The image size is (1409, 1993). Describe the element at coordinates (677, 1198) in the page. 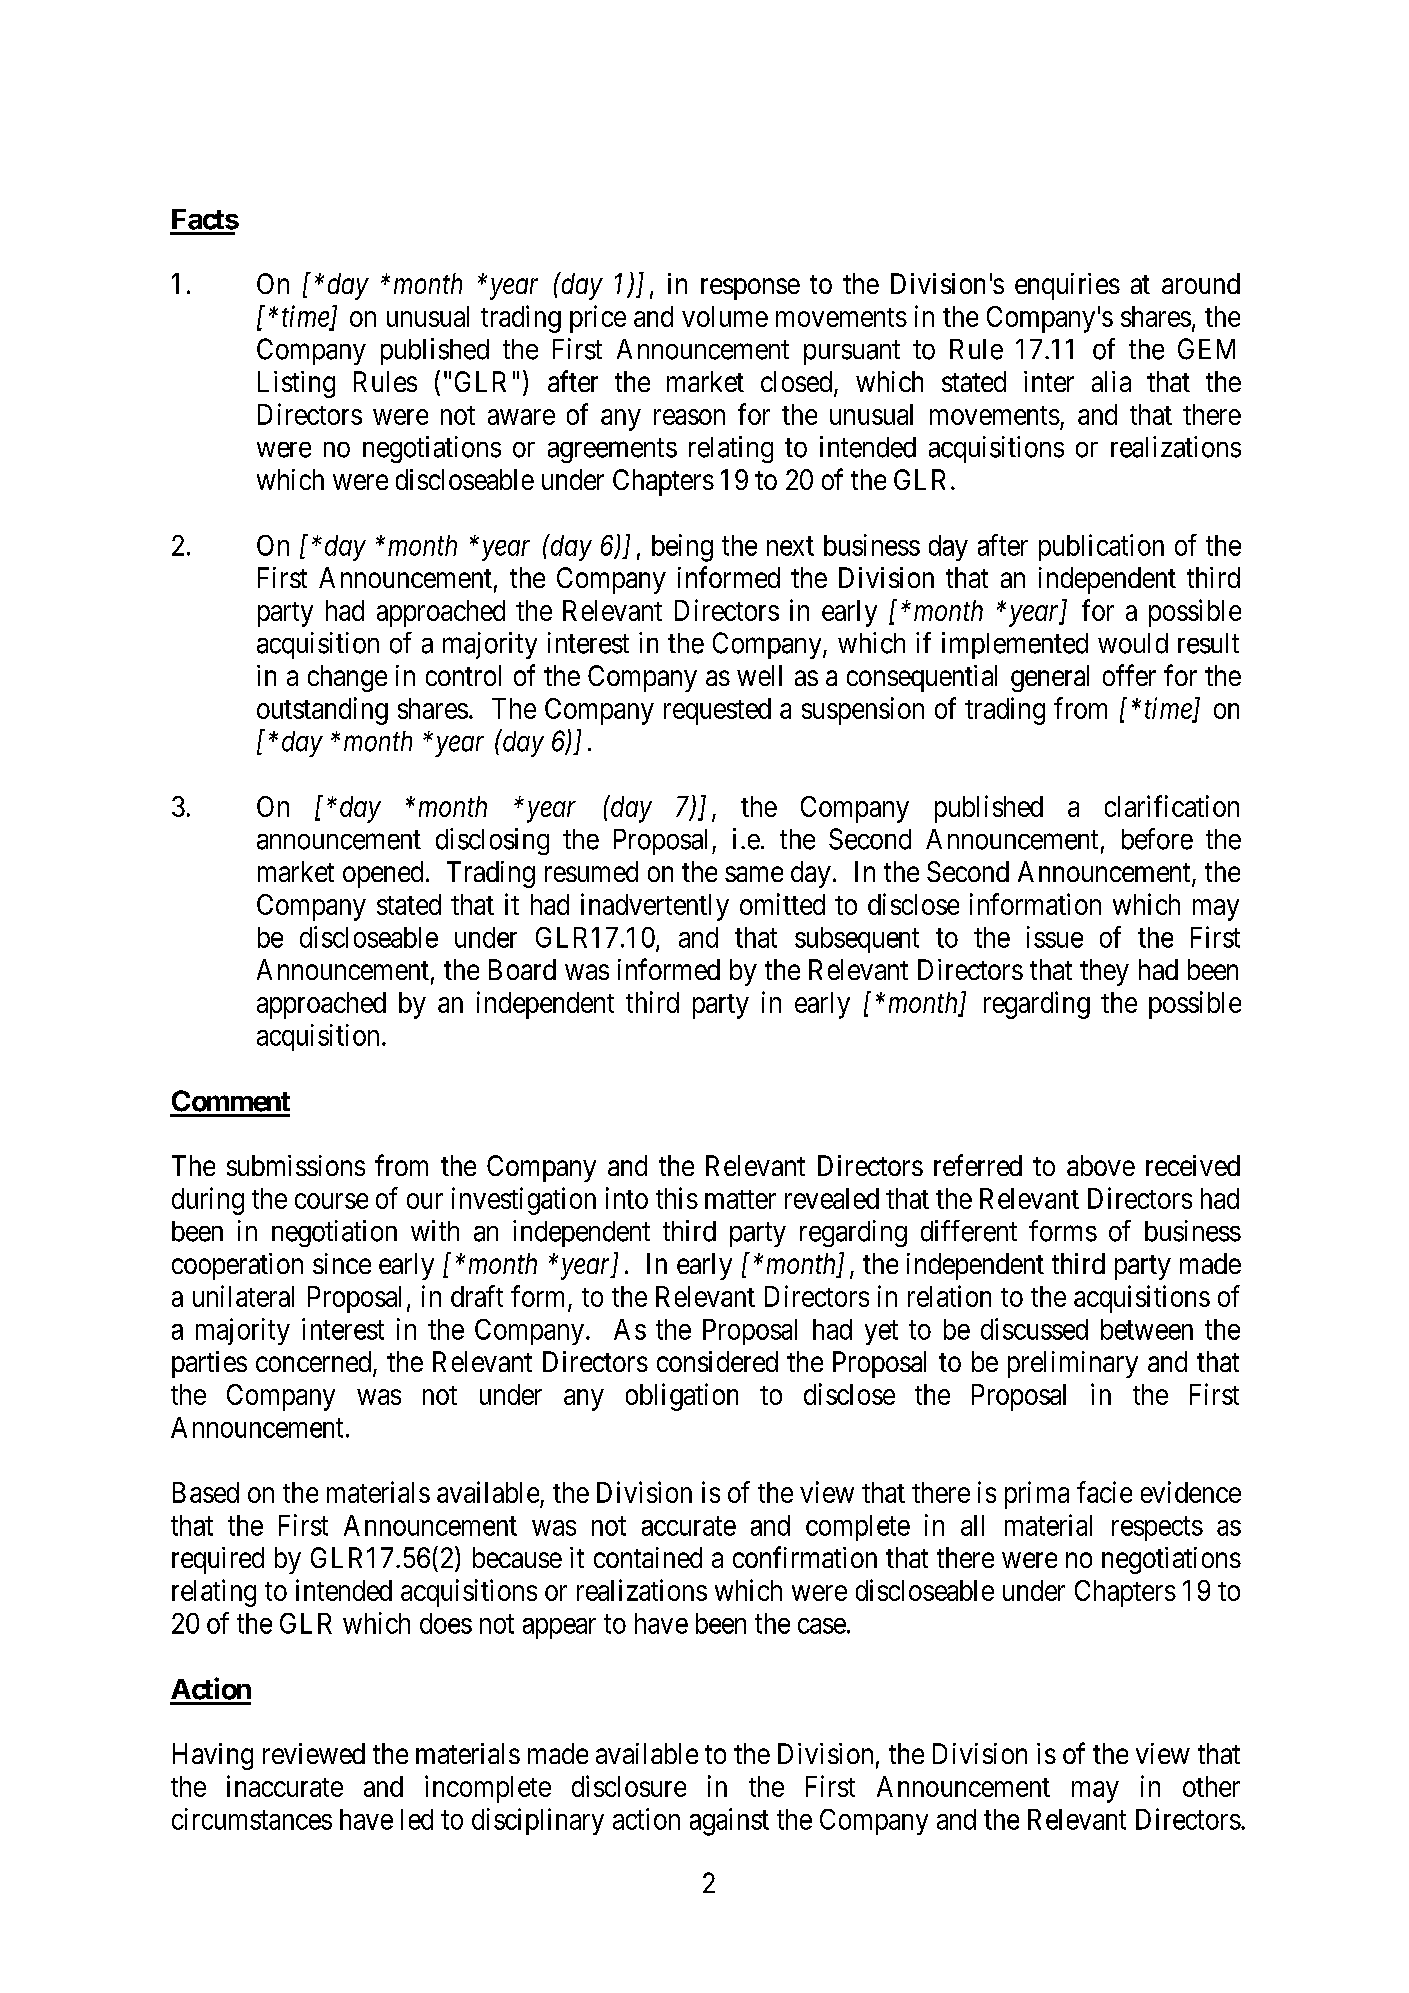

I see `this` at that location.
